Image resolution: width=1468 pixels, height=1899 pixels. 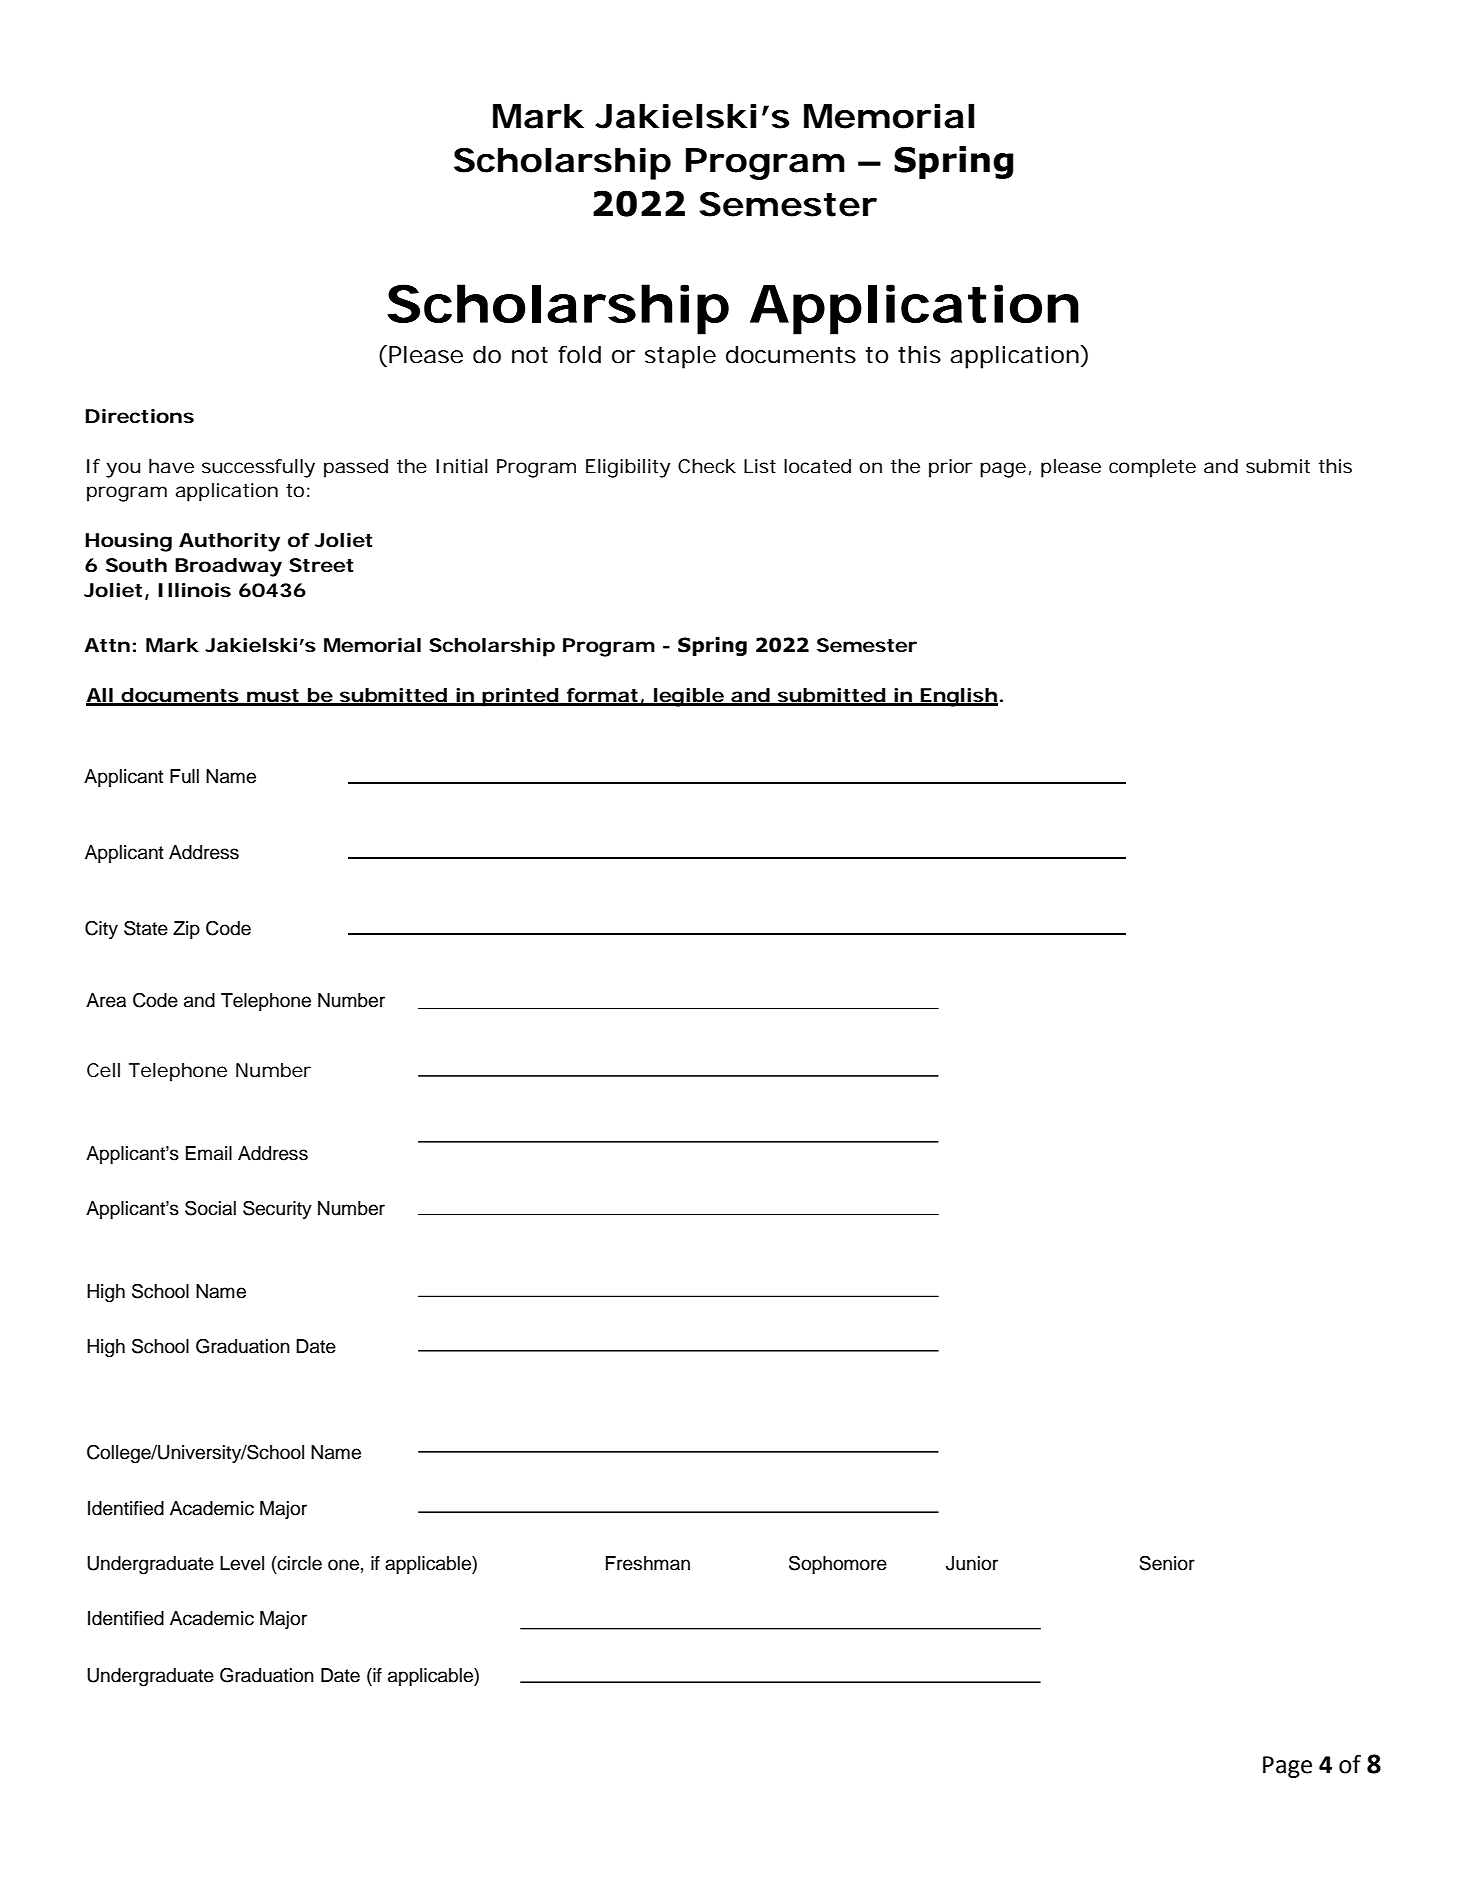 What do you see at coordinates (951, 468) in the screenshot?
I see `prior` at bounding box center [951, 468].
